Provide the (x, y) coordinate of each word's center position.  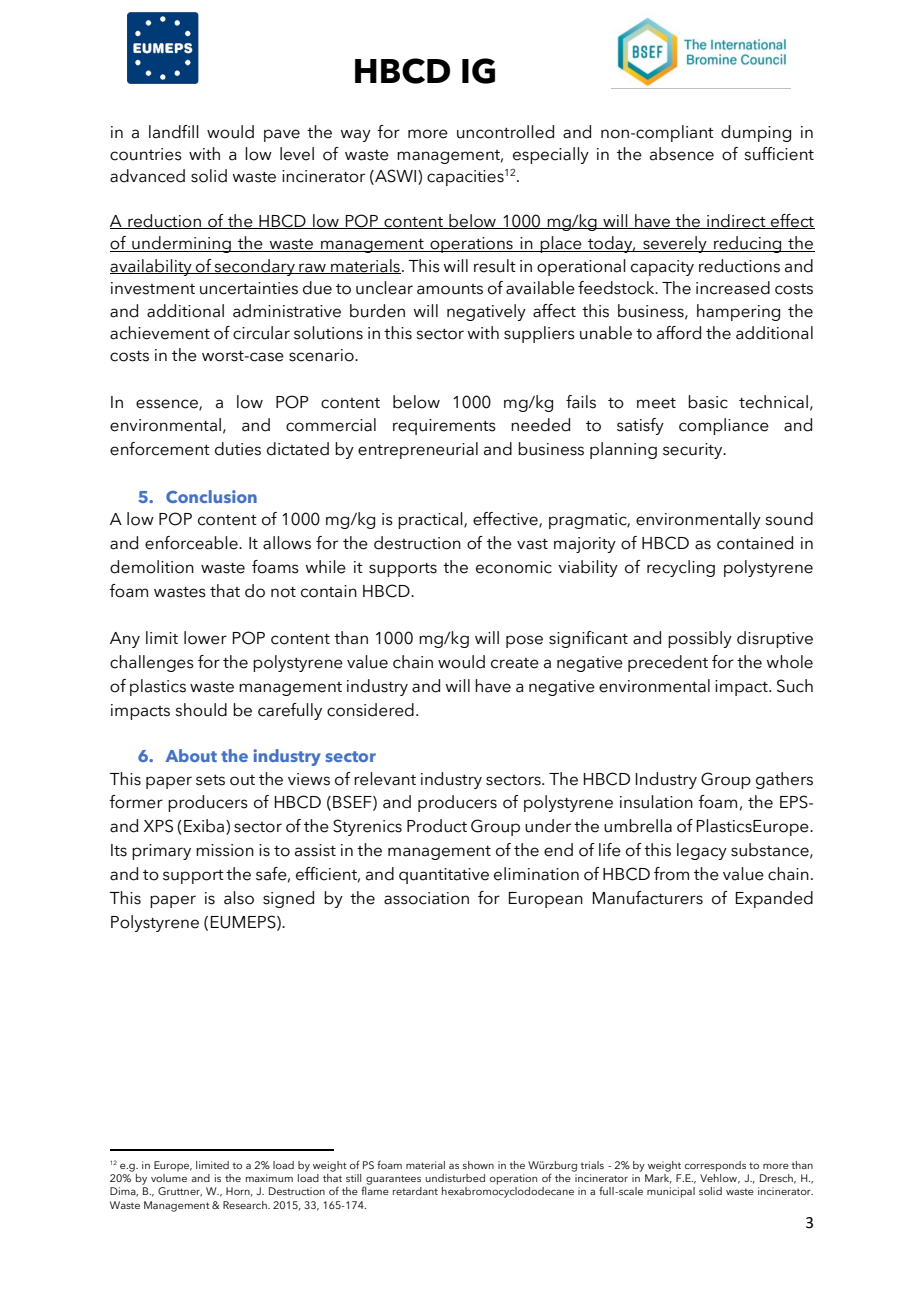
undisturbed (455, 1178)
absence (682, 154)
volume (169, 1178)
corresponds (715, 1166)
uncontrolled (505, 132)
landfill (174, 132)
